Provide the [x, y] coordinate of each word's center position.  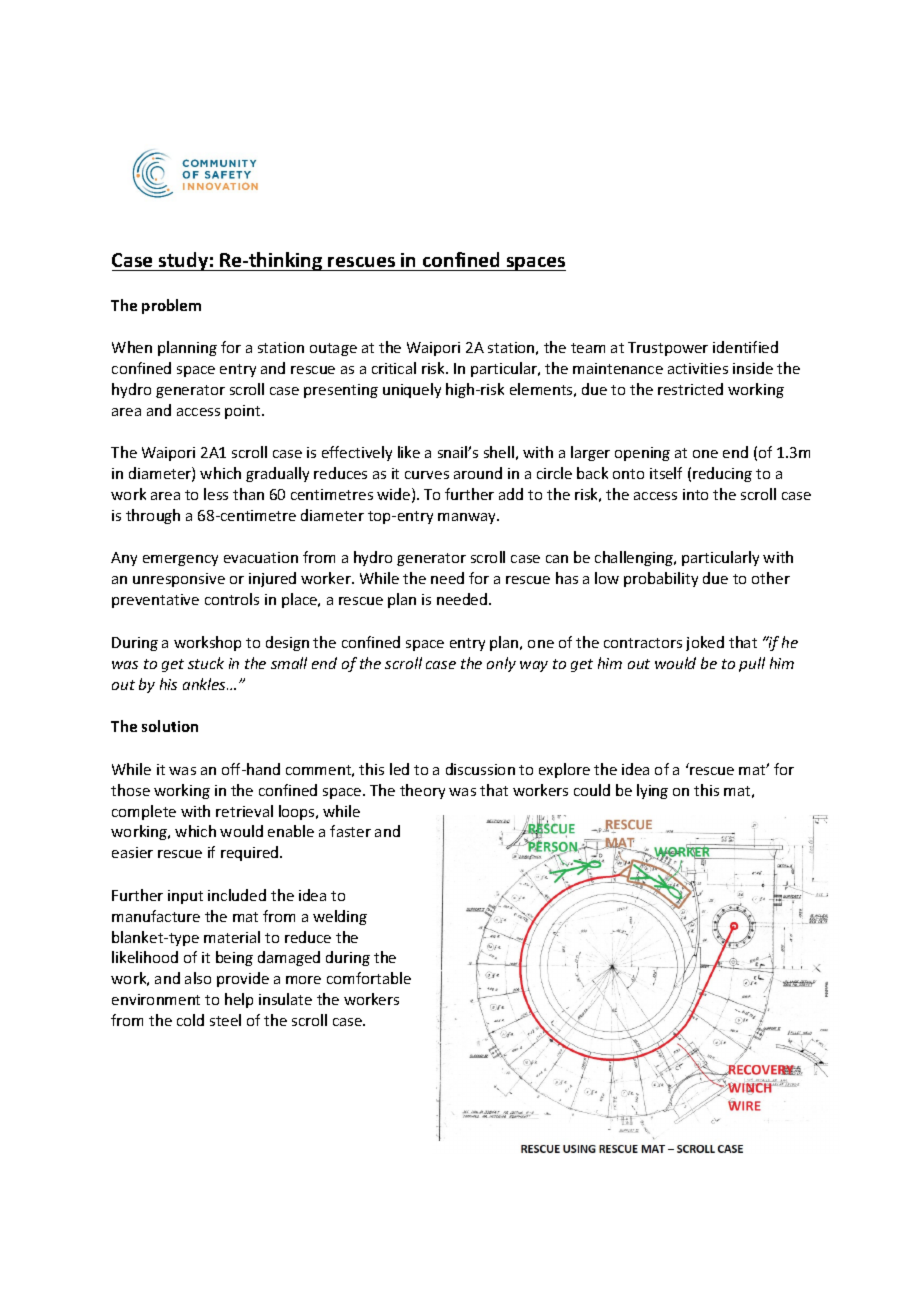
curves [427, 475]
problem [171, 306]
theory [422, 791]
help [239, 1000]
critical [394, 368]
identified [745, 347]
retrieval [244, 811]
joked [705, 643]
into [695, 494]
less [216, 494]
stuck [206, 663]
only [501, 664]
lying [652, 791]
